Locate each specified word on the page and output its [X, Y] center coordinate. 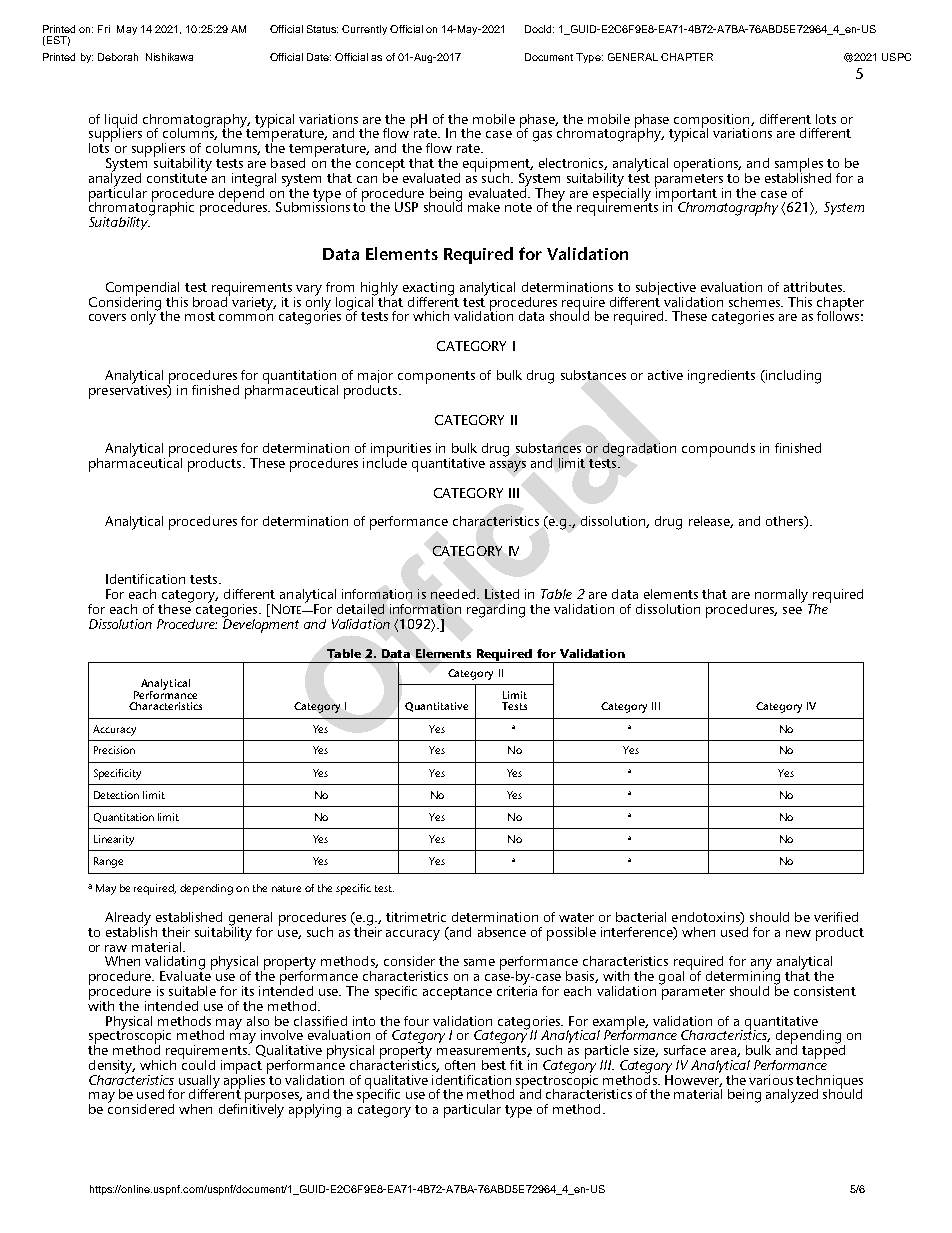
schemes [756, 302]
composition [713, 122]
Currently [364, 30]
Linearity [114, 840]
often [460, 1065]
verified [836, 917]
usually [199, 1083]
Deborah [118, 57]
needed [454, 594]
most [200, 316]
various [771, 1080]
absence [502, 932]
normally [783, 597]
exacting [428, 290]
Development [260, 624]
